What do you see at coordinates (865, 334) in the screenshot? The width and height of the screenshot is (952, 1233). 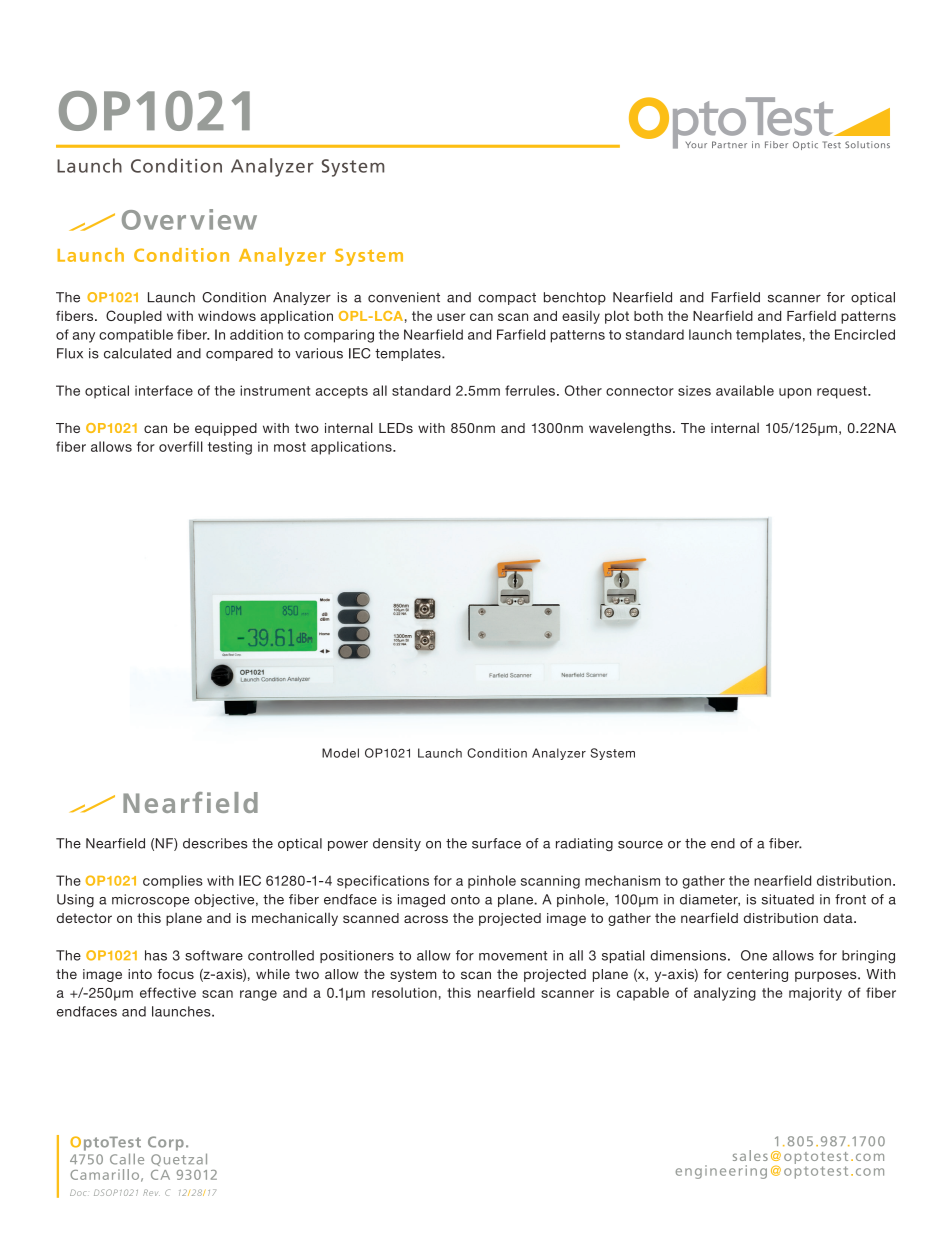 I see `Encircled` at bounding box center [865, 334].
